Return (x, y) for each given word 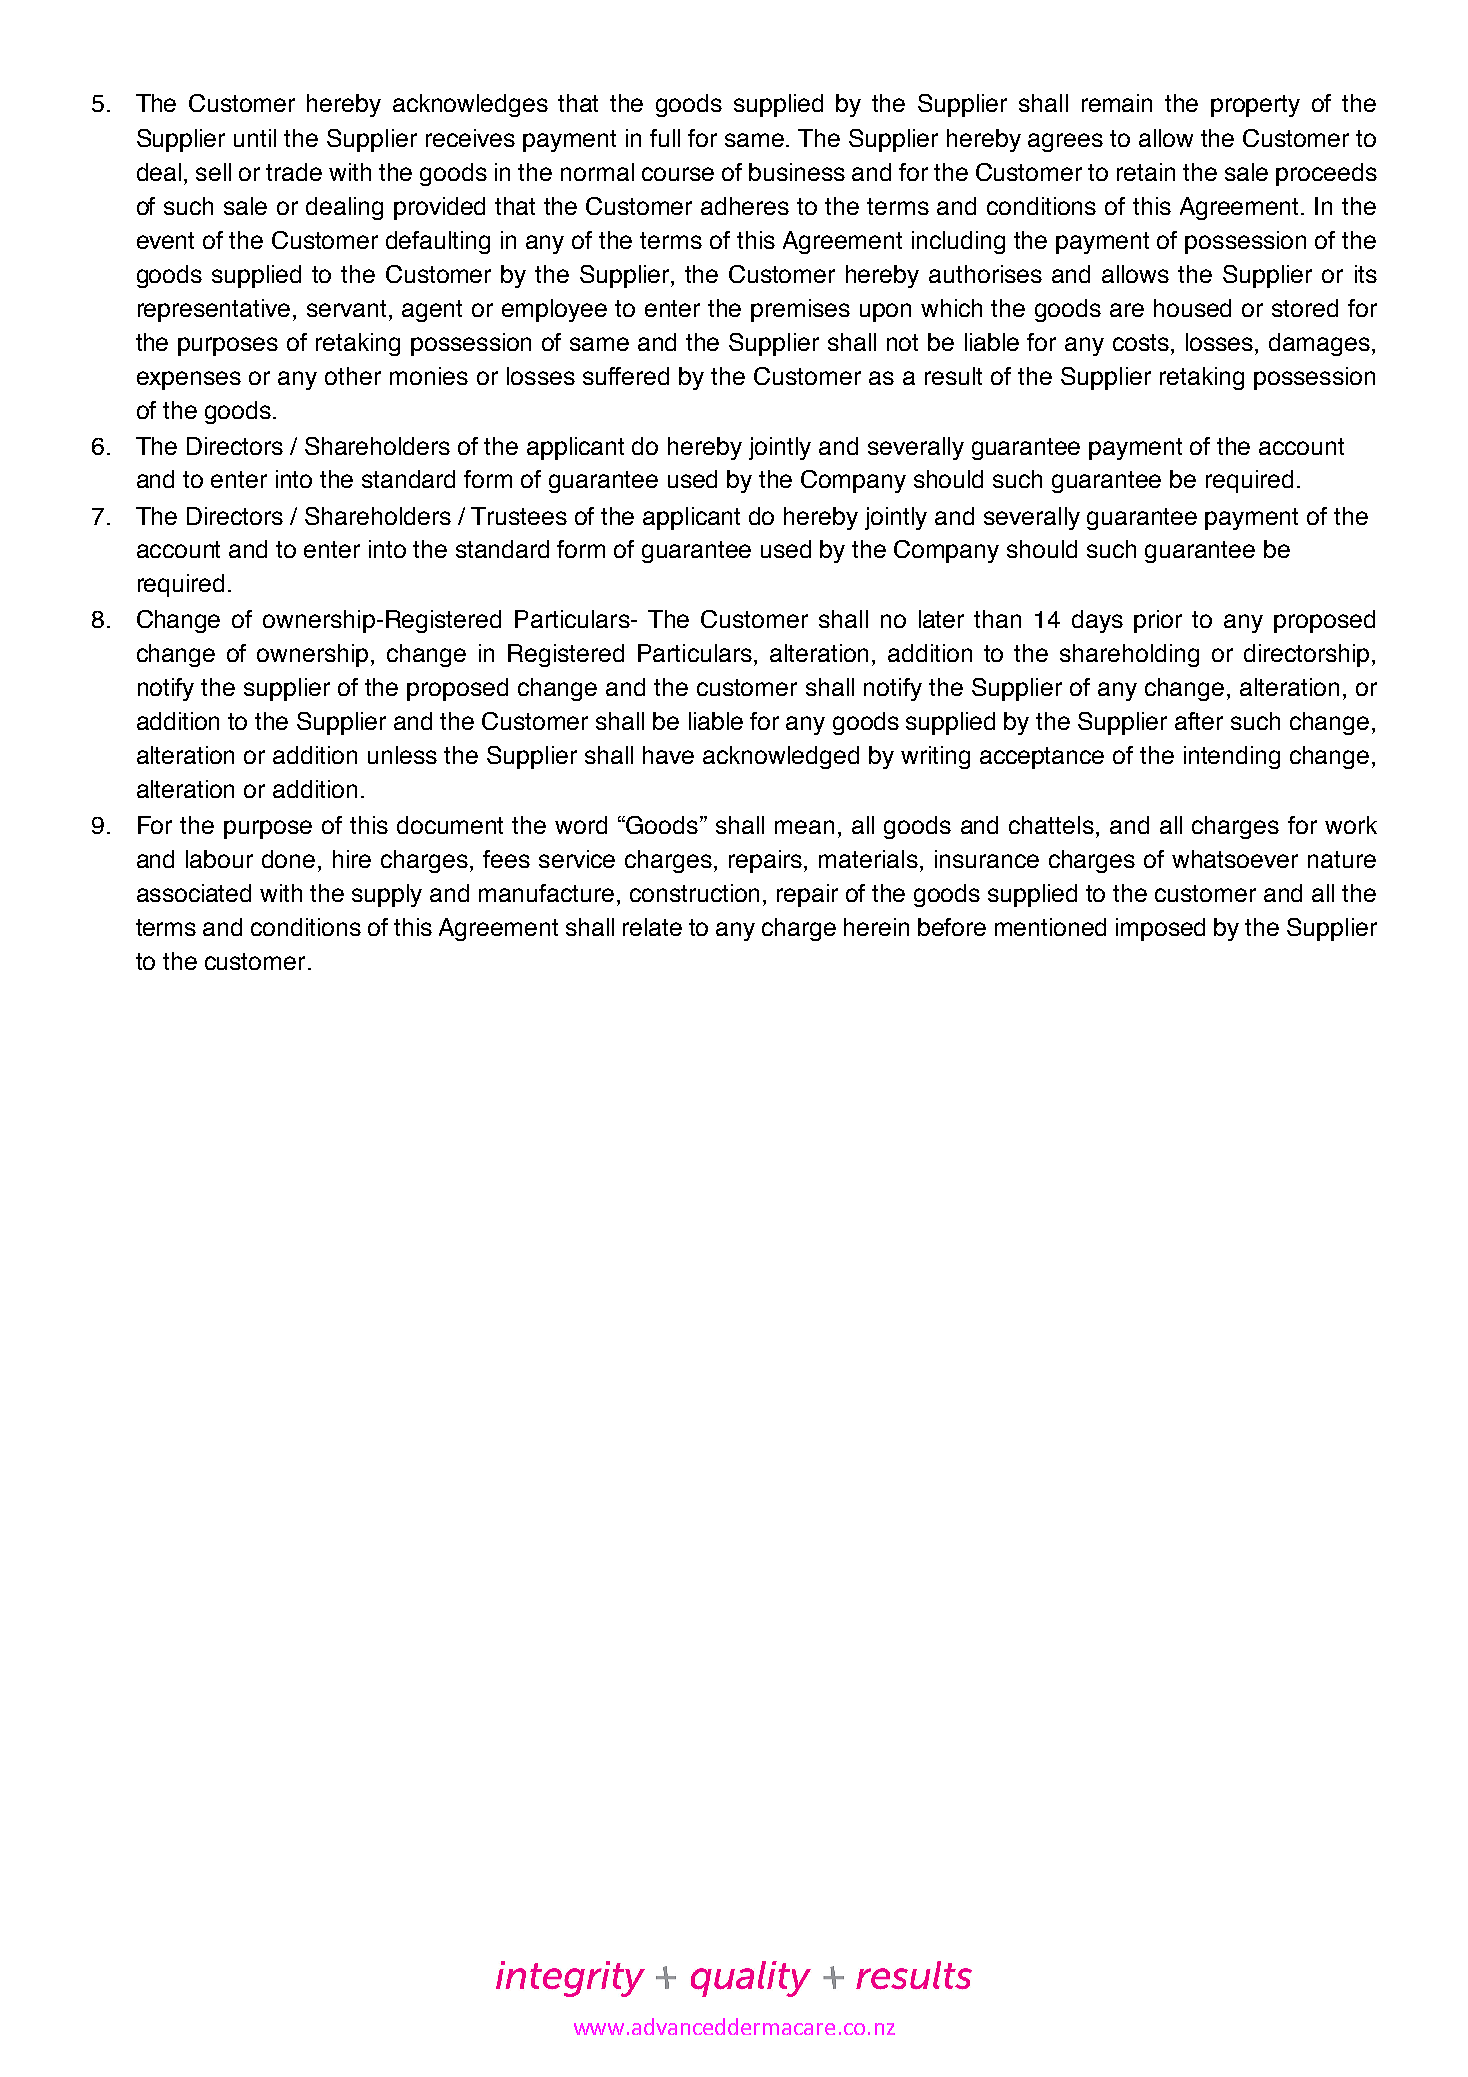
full (665, 138)
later (941, 619)
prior (1158, 621)
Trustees (519, 516)
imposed (1160, 929)
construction (694, 893)
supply (387, 895)
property (1255, 106)
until (255, 138)
